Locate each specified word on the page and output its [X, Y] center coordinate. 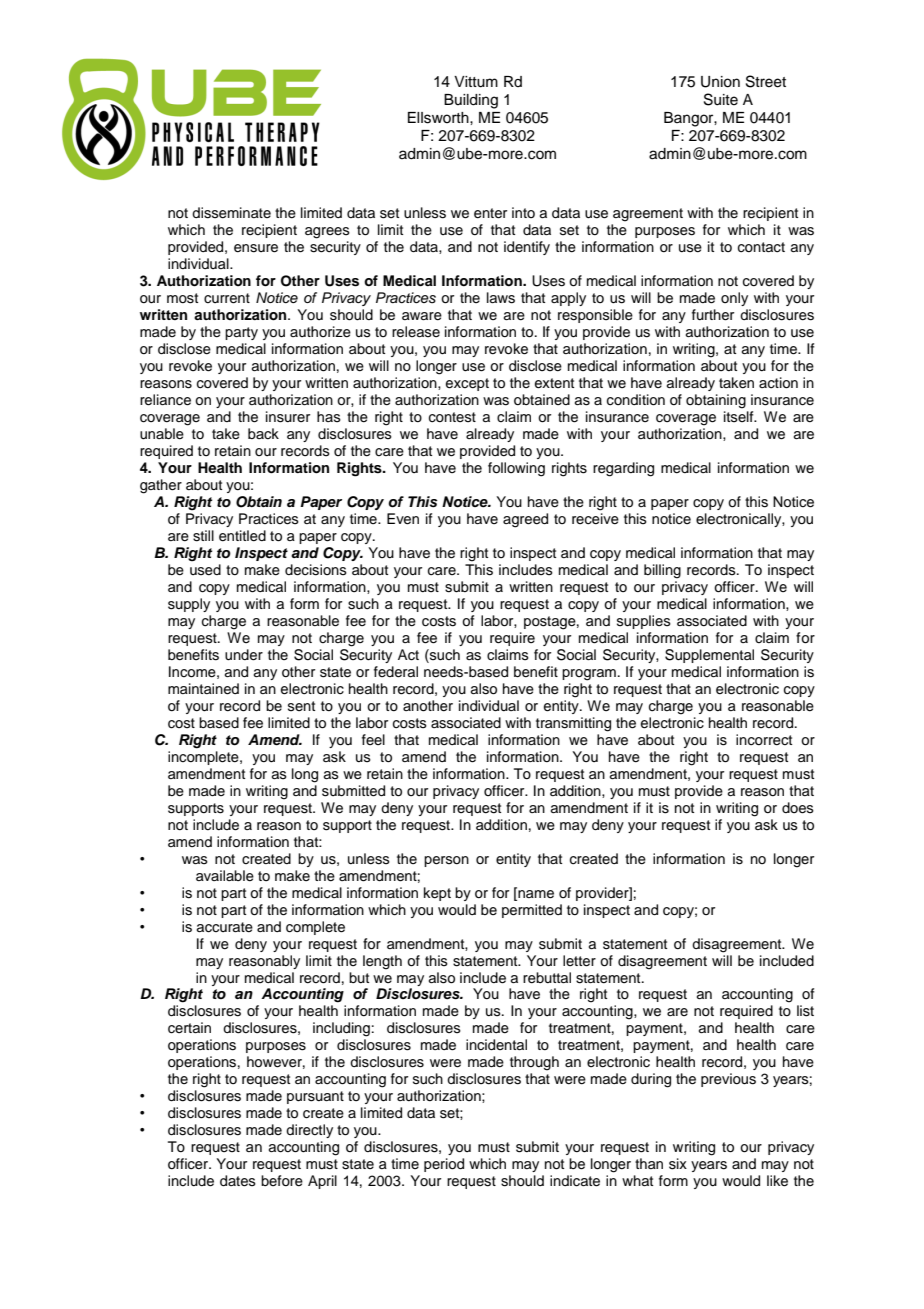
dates [238, 1181]
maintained [203, 689]
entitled [242, 536]
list [805, 1011]
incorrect [764, 740]
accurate [225, 927]
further [713, 315]
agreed [525, 520]
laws [501, 298]
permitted [532, 911]
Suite [721, 99]
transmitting [573, 724]
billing [662, 571]
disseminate [231, 213]
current [227, 298]
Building [471, 101]
